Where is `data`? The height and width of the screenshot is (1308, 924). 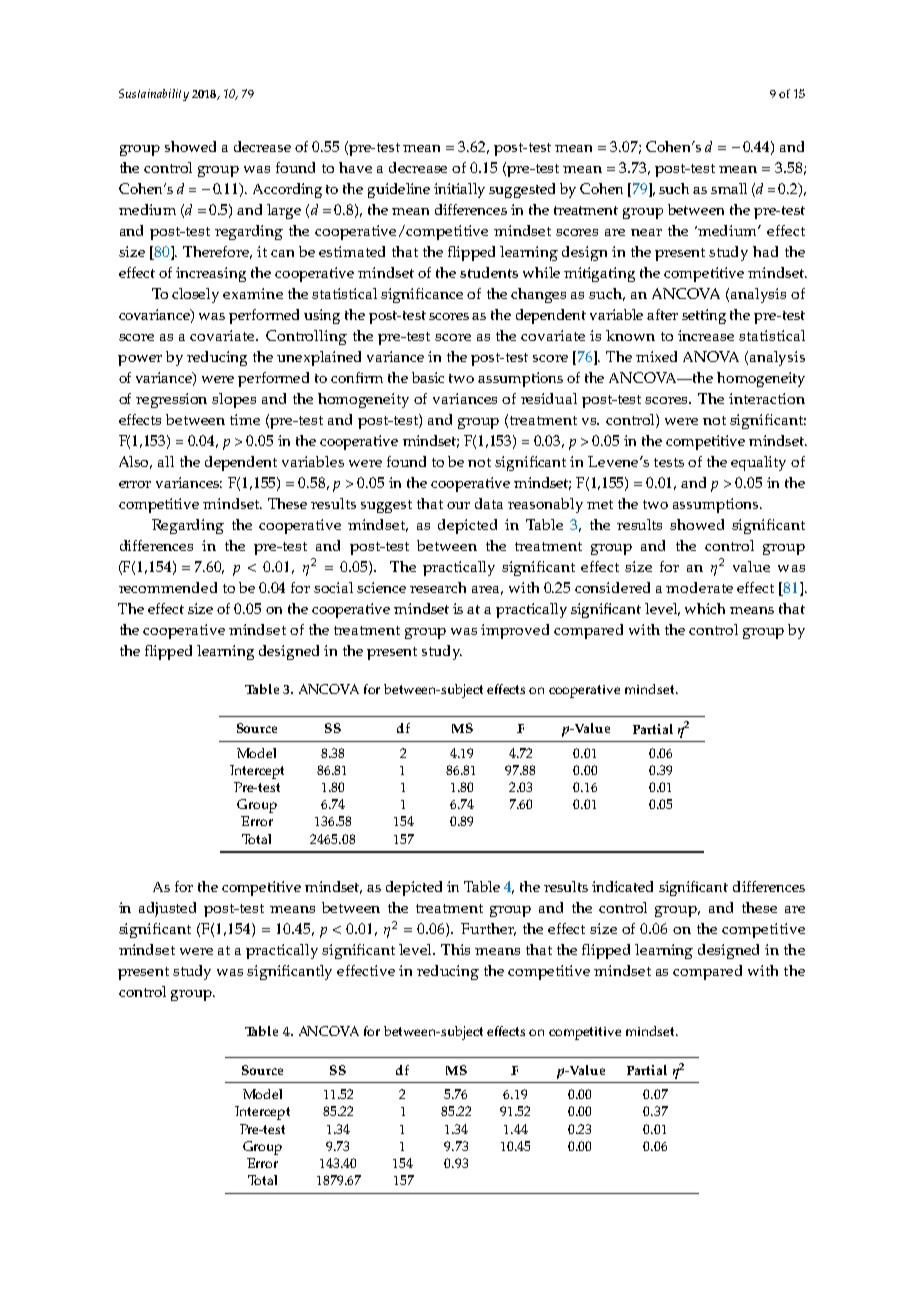 data is located at coordinates (489, 503).
